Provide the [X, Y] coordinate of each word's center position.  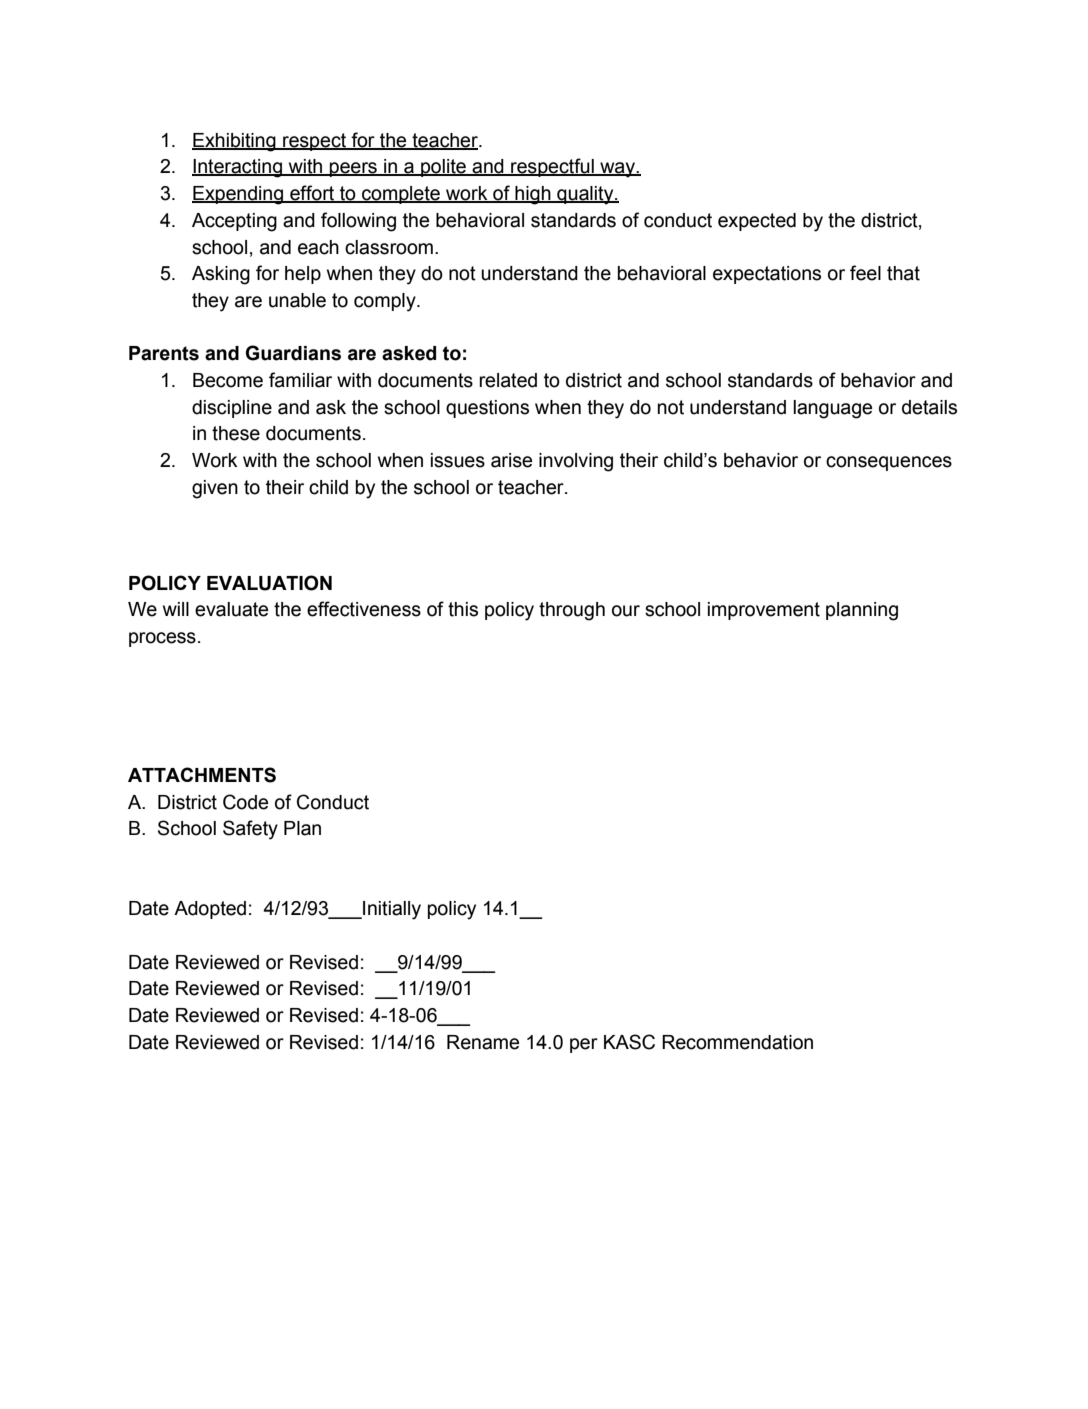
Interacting [238, 168]
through [572, 611]
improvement [764, 611]
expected [757, 222]
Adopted [210, 910]
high [533, 195]
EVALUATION [269, 583]
